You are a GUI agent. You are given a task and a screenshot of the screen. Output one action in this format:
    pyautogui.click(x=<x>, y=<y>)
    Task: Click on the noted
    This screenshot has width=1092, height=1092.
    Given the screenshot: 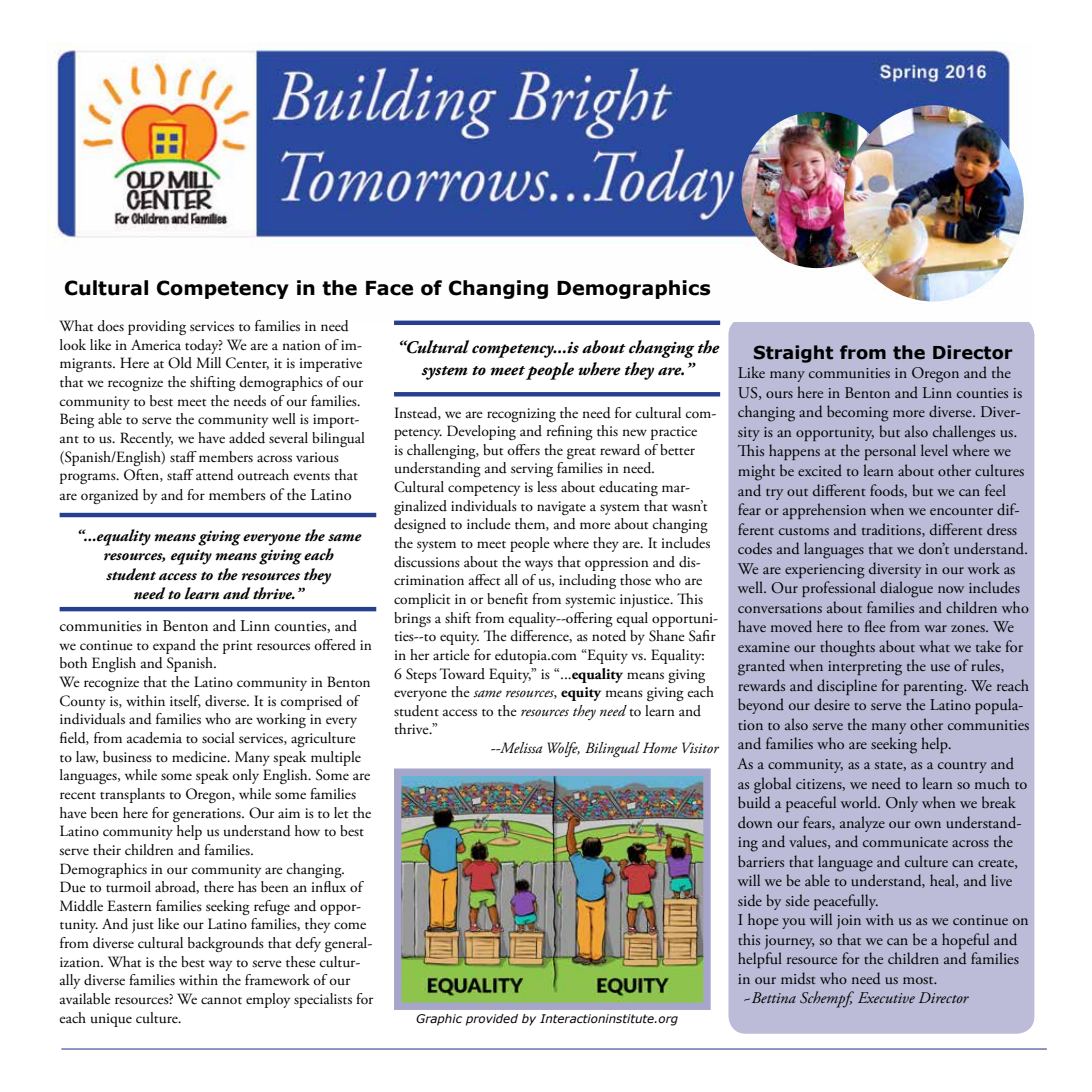 What is the action you would take?
    pyautogui.click(x=609, y=636)
